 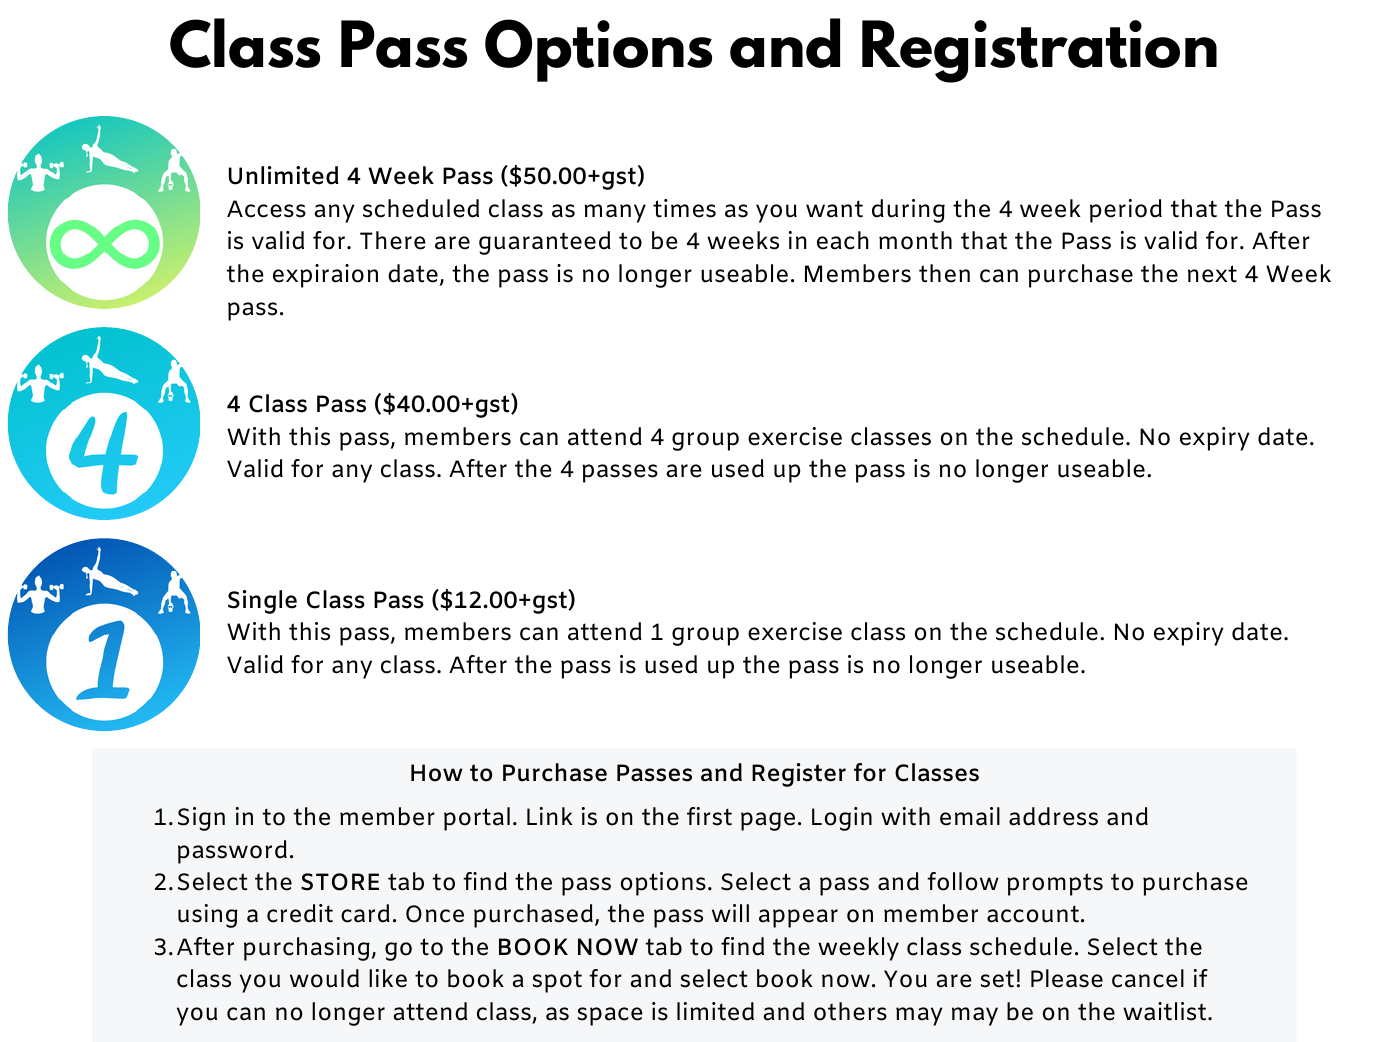 I want to click on There, so click(x=393, y=240).
